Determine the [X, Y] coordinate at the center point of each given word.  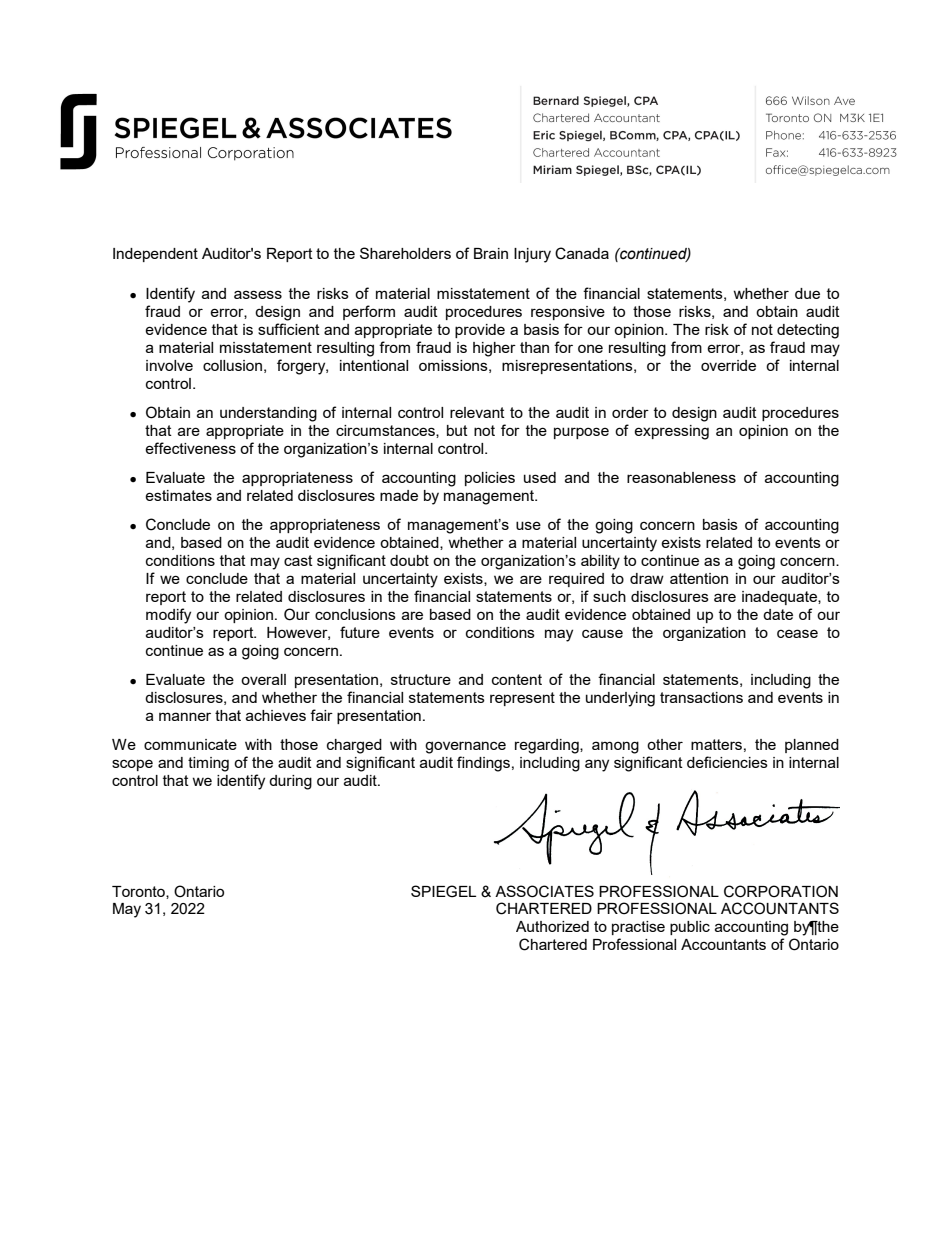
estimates [178, 495]
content [517, 679]
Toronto [139, 892]
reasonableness [681, 477]
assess [258, 294]
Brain [491, 253]
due [807, 293]
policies [490, 479]
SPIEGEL [443, 891]
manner [185, 716]
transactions [701, 697]
